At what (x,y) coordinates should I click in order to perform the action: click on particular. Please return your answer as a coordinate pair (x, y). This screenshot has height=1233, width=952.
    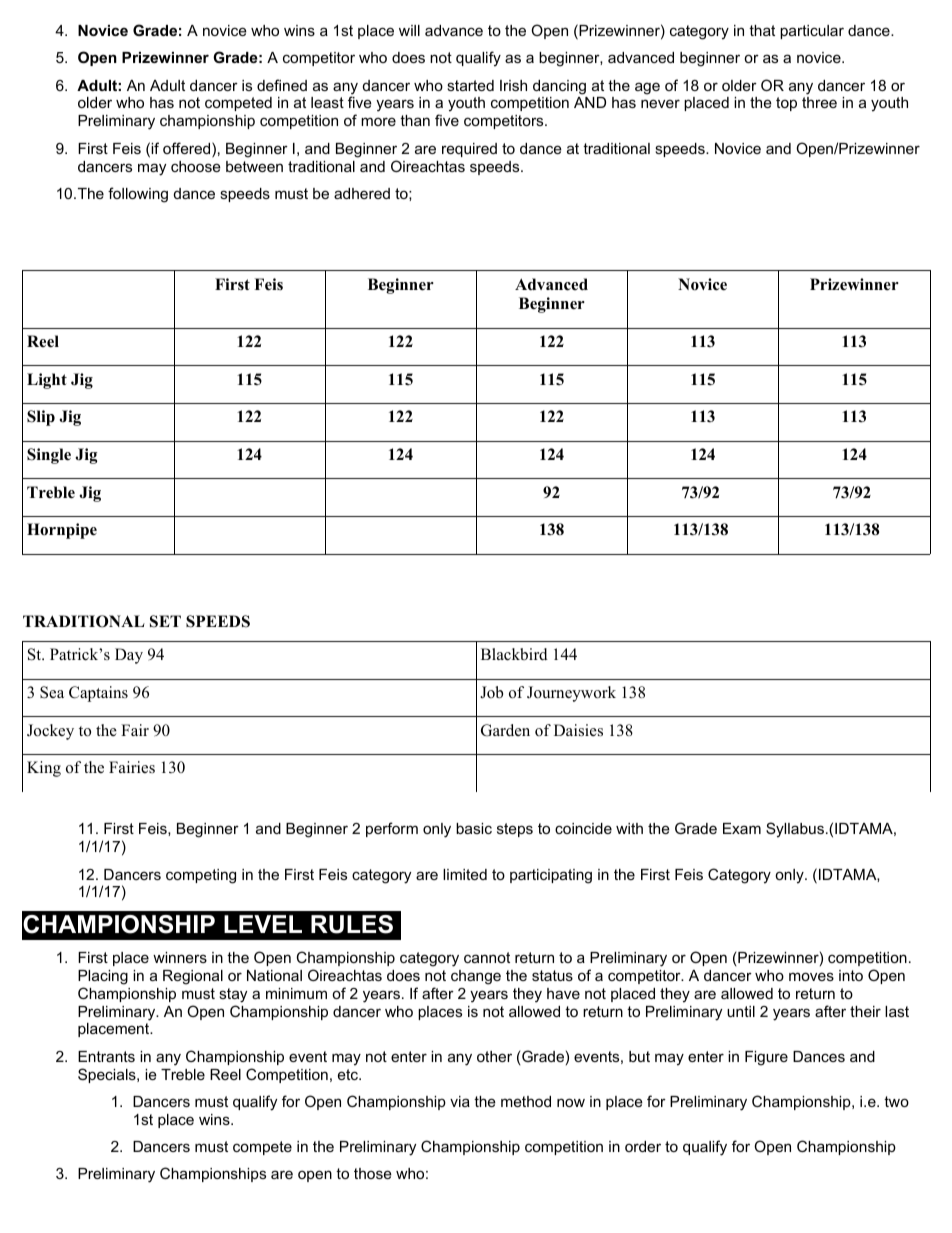
    Looking at the image, I should click on (812, 32).
